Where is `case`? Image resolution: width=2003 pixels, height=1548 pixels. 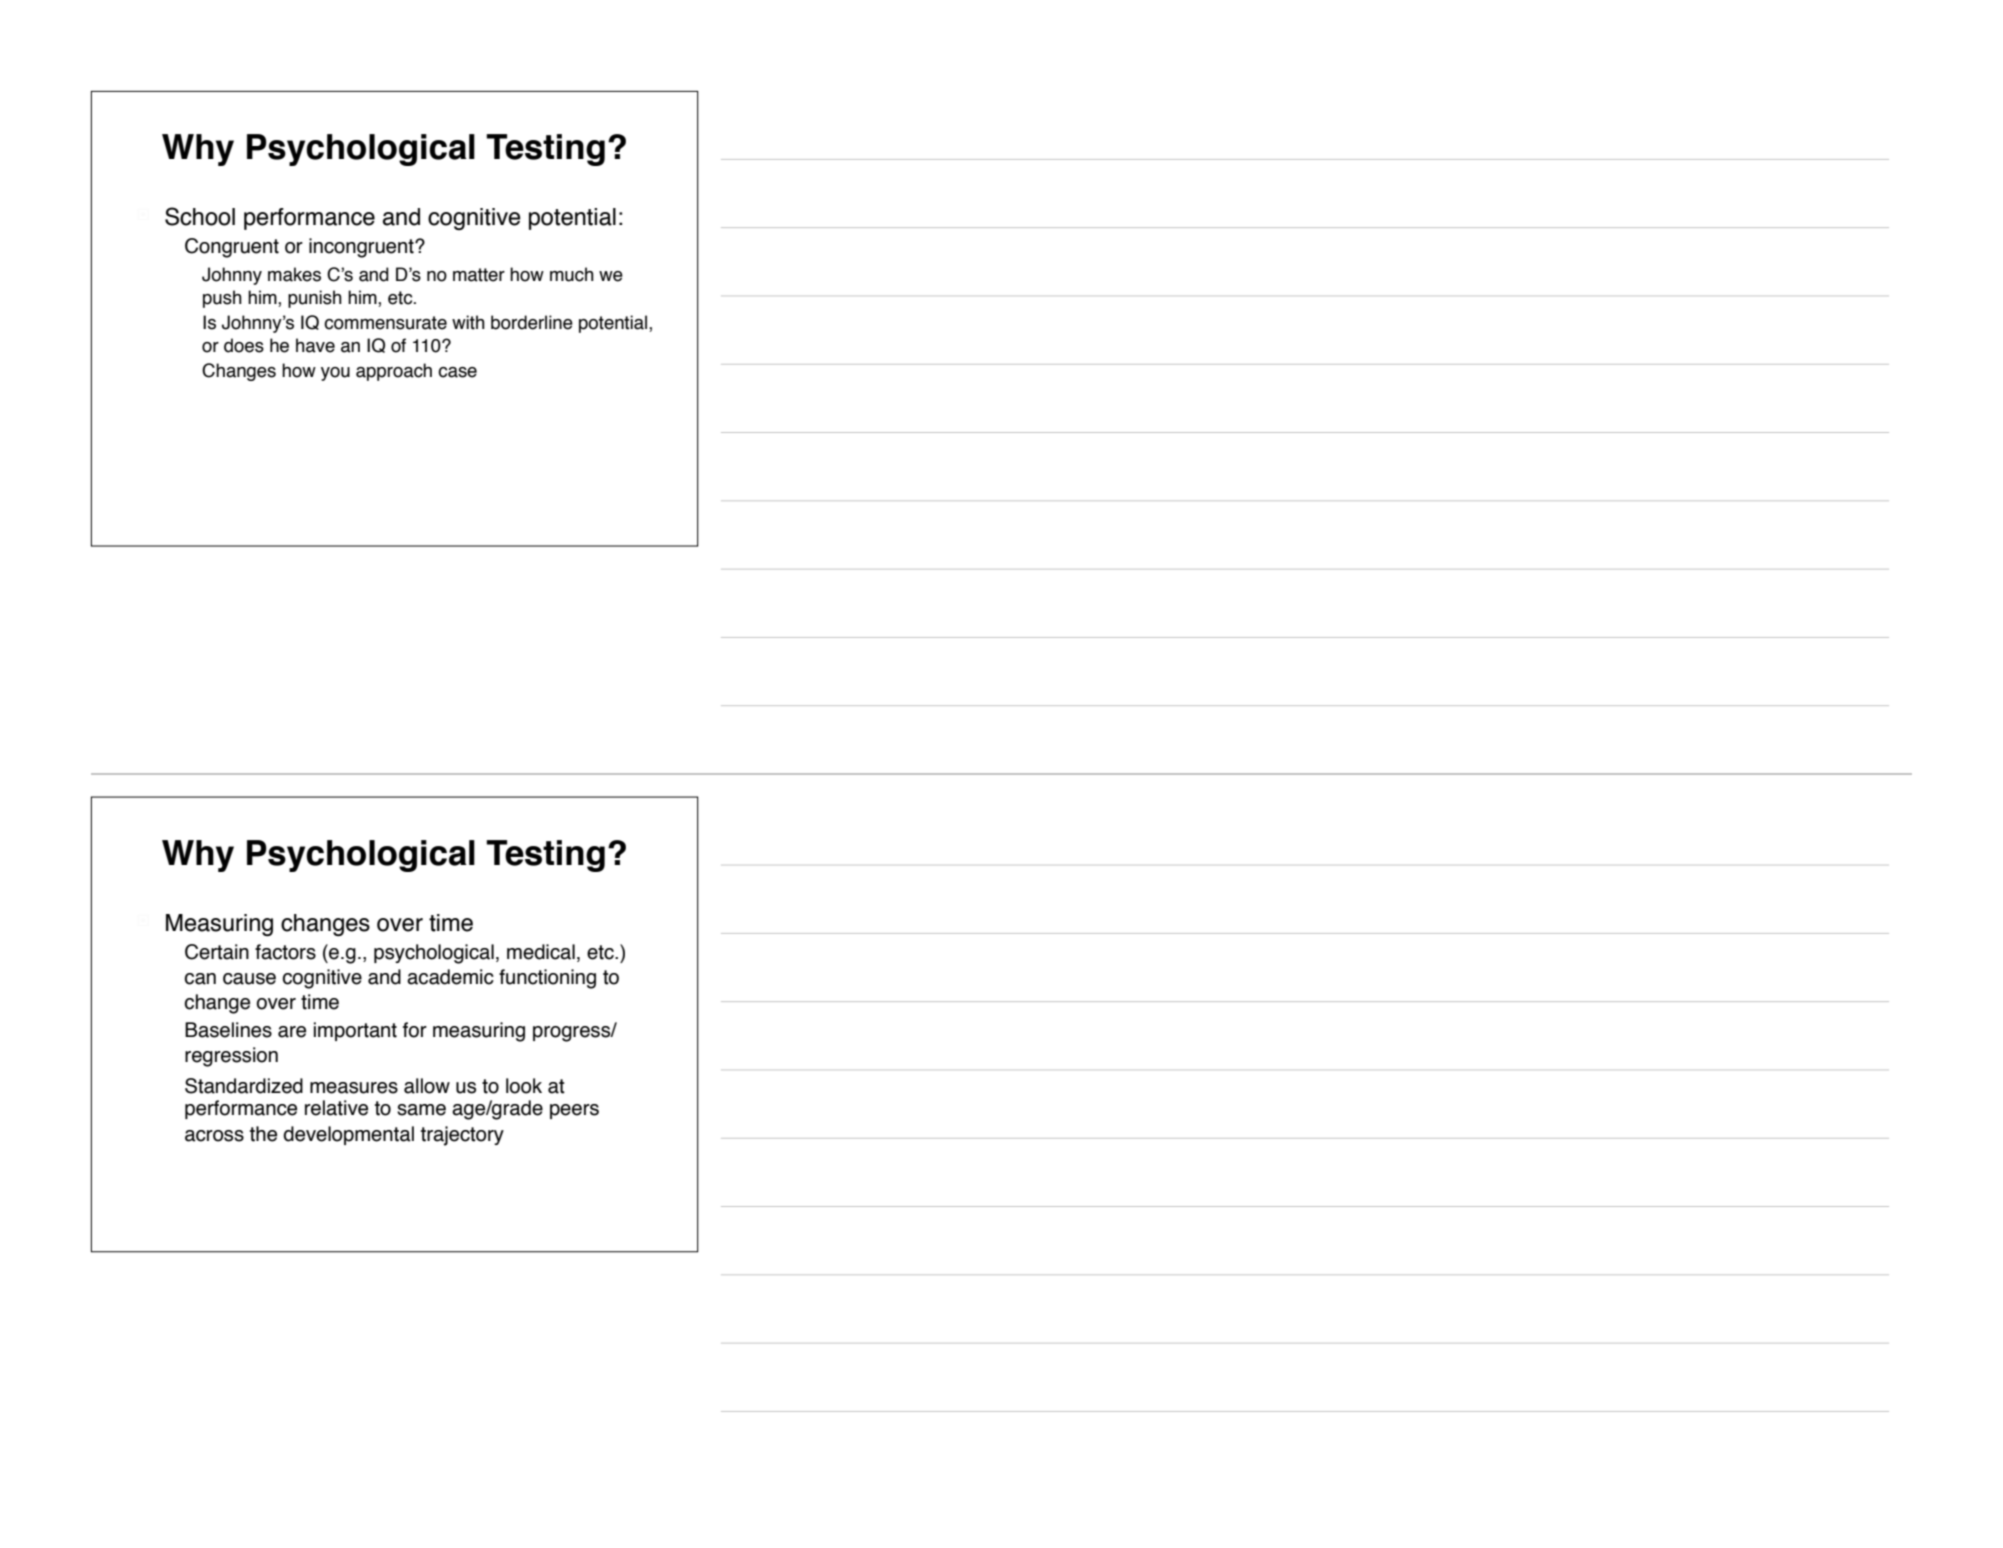 case is located at coordinates (457, 372).
